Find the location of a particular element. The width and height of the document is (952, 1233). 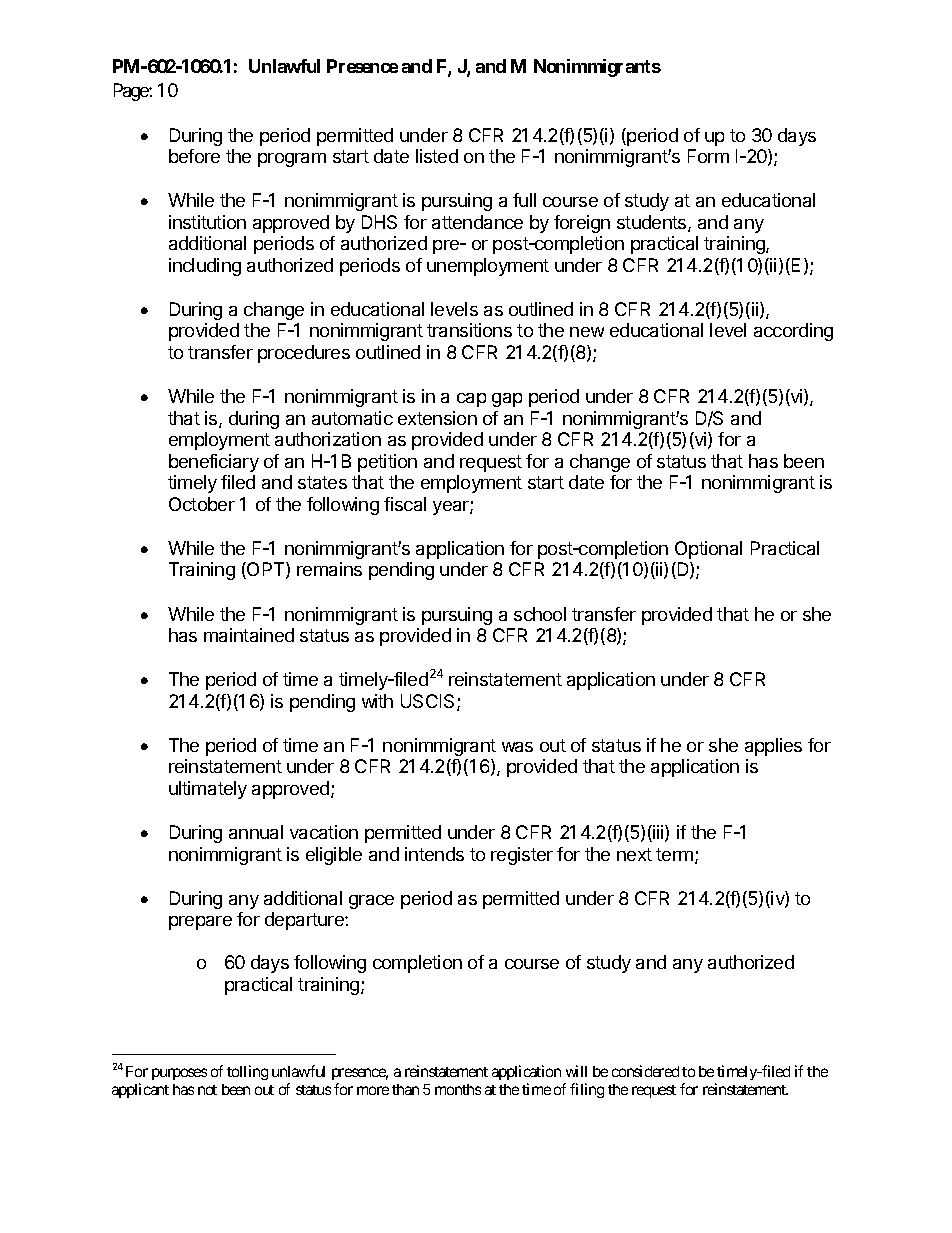

intends is located at coordinates (434, 854).
